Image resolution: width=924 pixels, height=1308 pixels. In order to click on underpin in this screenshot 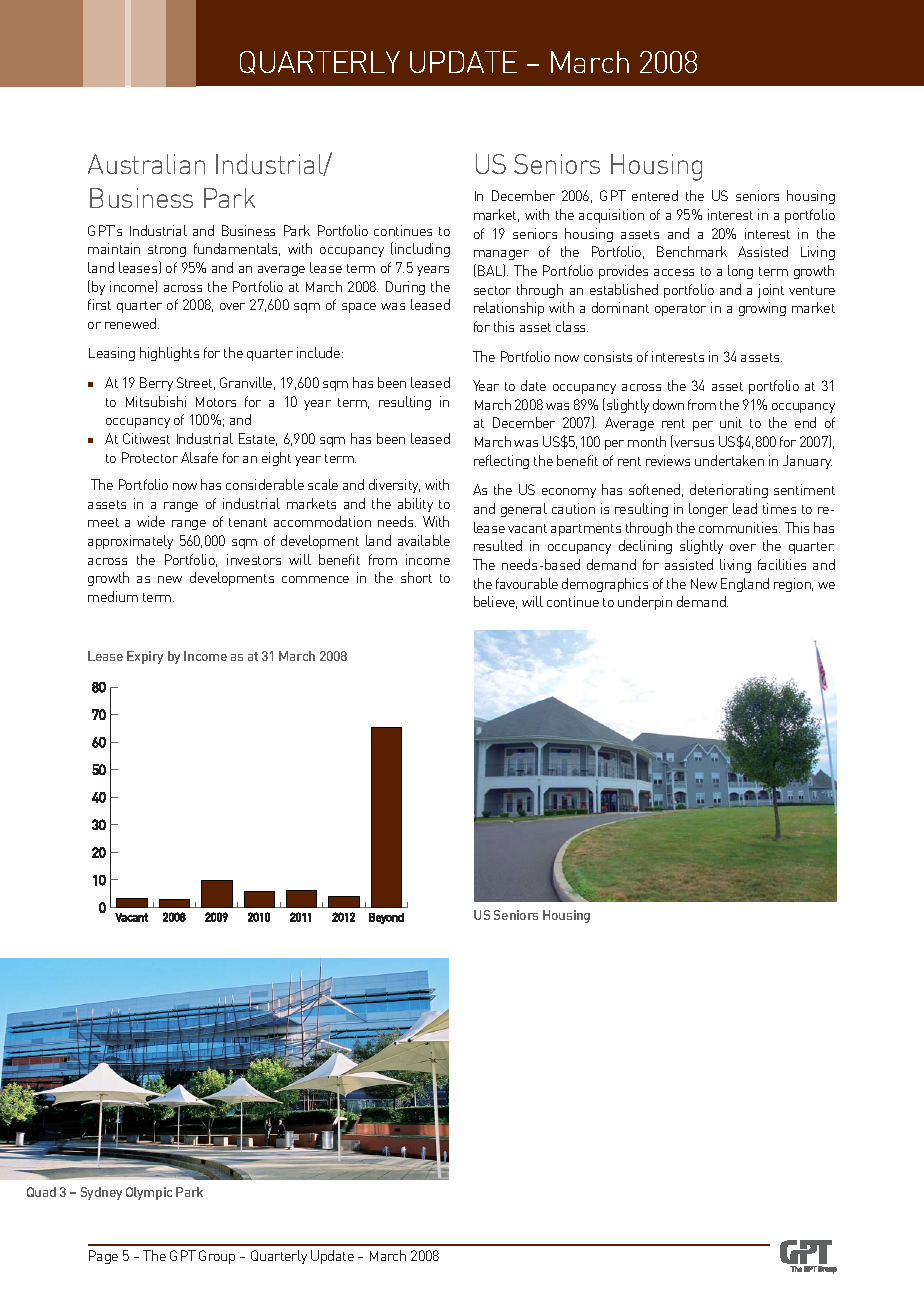, I will do `click(645, 603)`.
